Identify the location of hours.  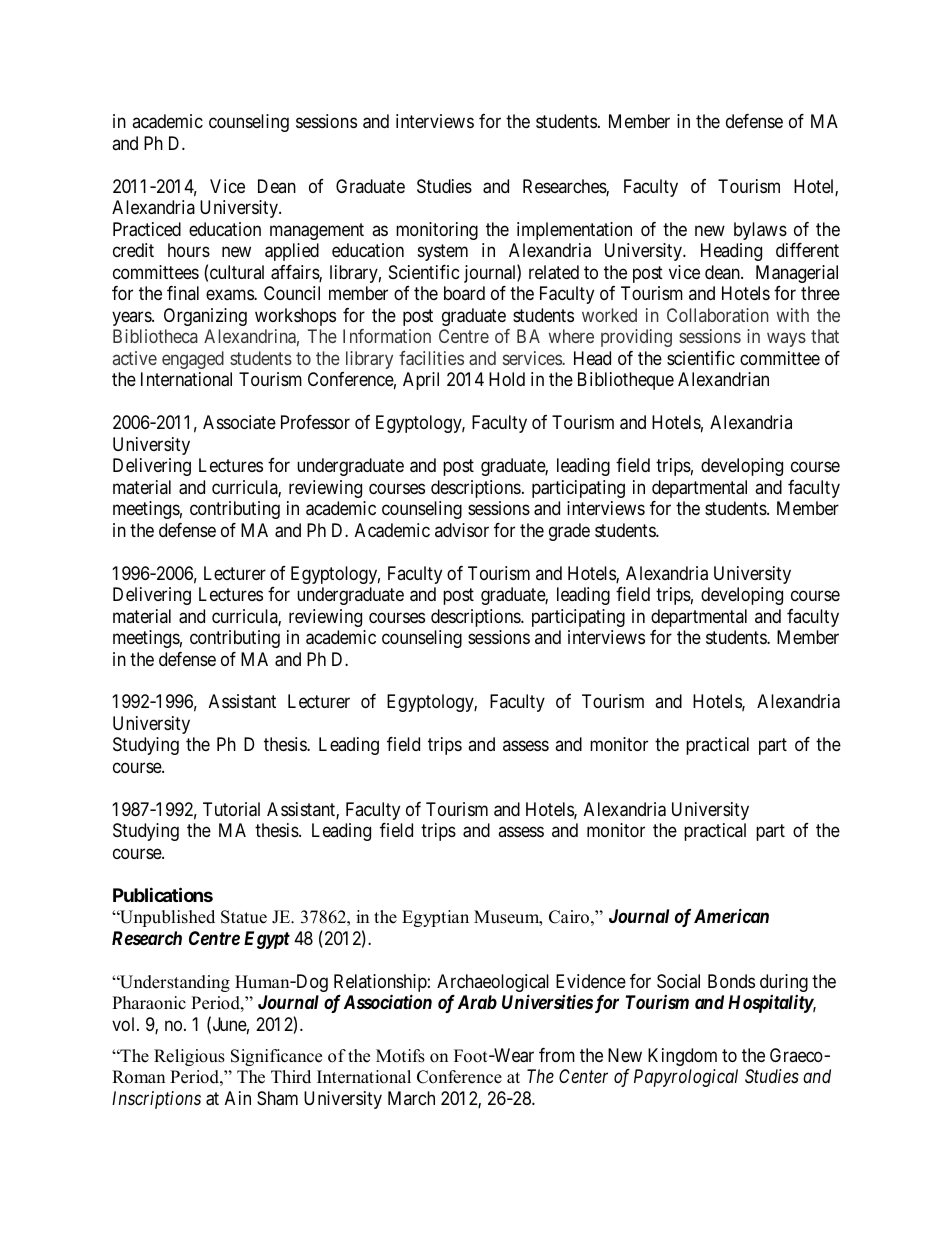
(189, 250).
